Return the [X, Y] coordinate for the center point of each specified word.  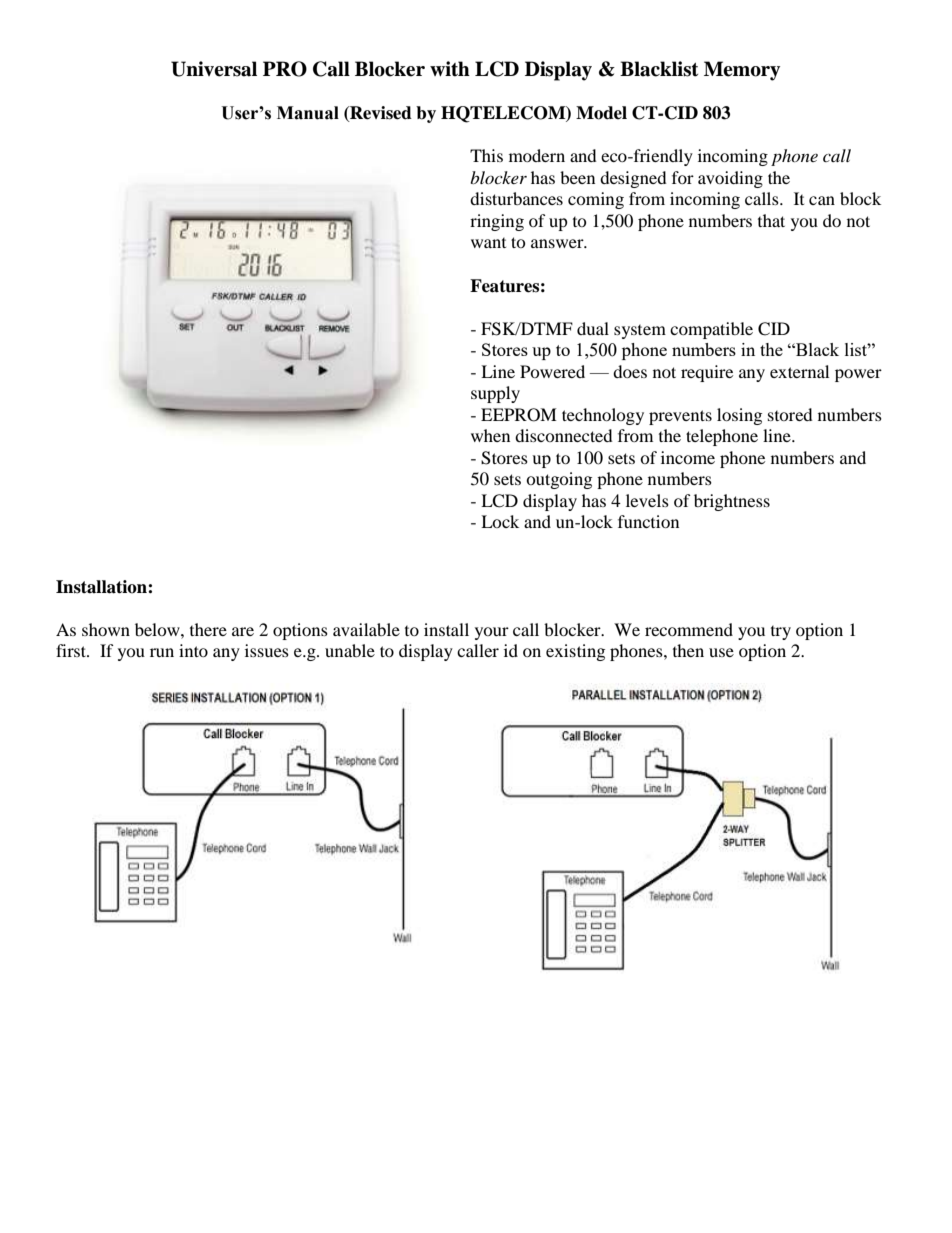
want [488, 243]
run [162, 652]
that [771, 220]
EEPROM [519, 415]
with [450, 69]
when [490, 435]
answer [558, 243]
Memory [742, 71]
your [492, 633]
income [688, 457]
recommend [689, 629]
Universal [214, 69]
